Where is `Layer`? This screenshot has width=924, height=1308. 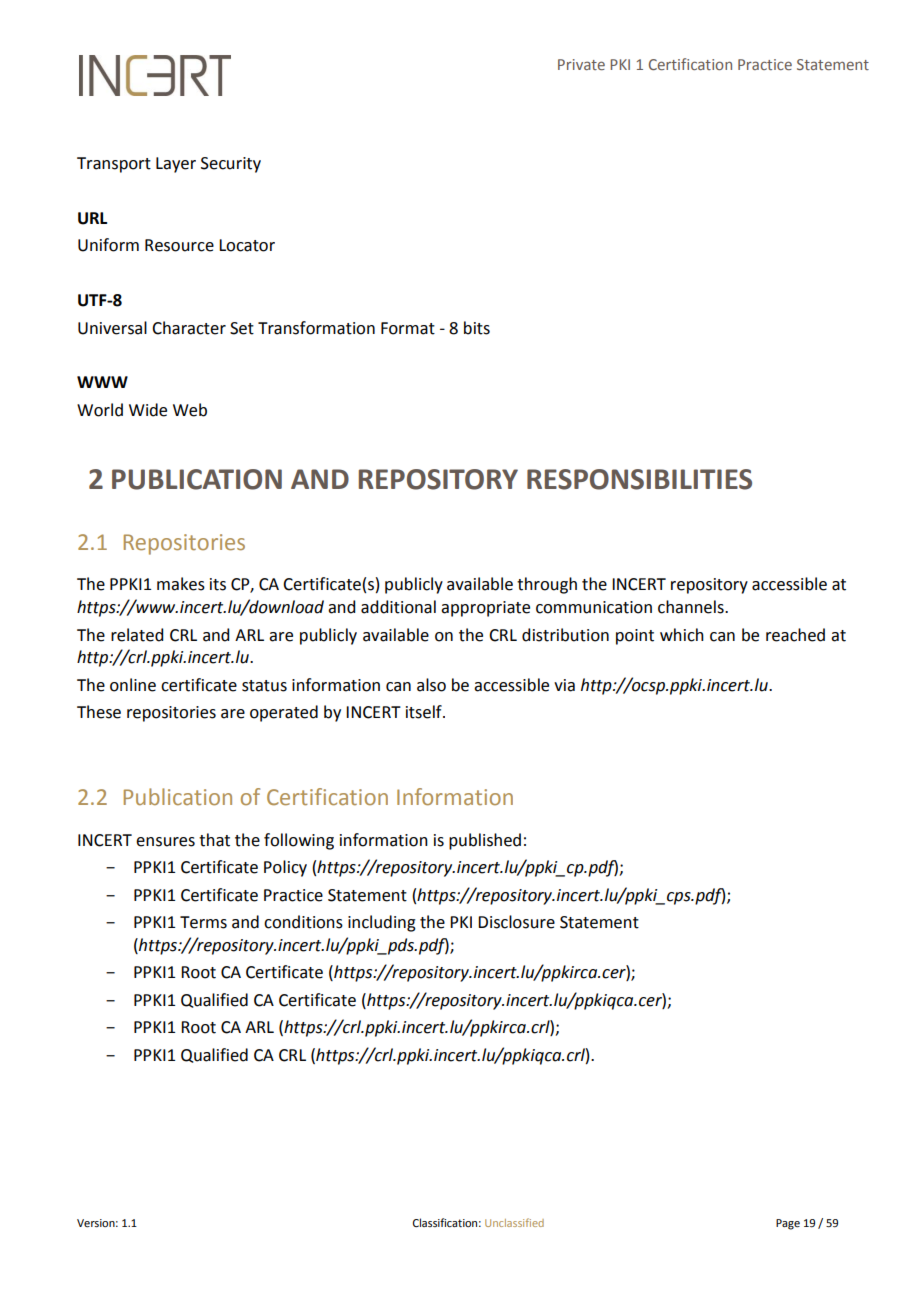 Layer is located at coordinates (176, 165).
